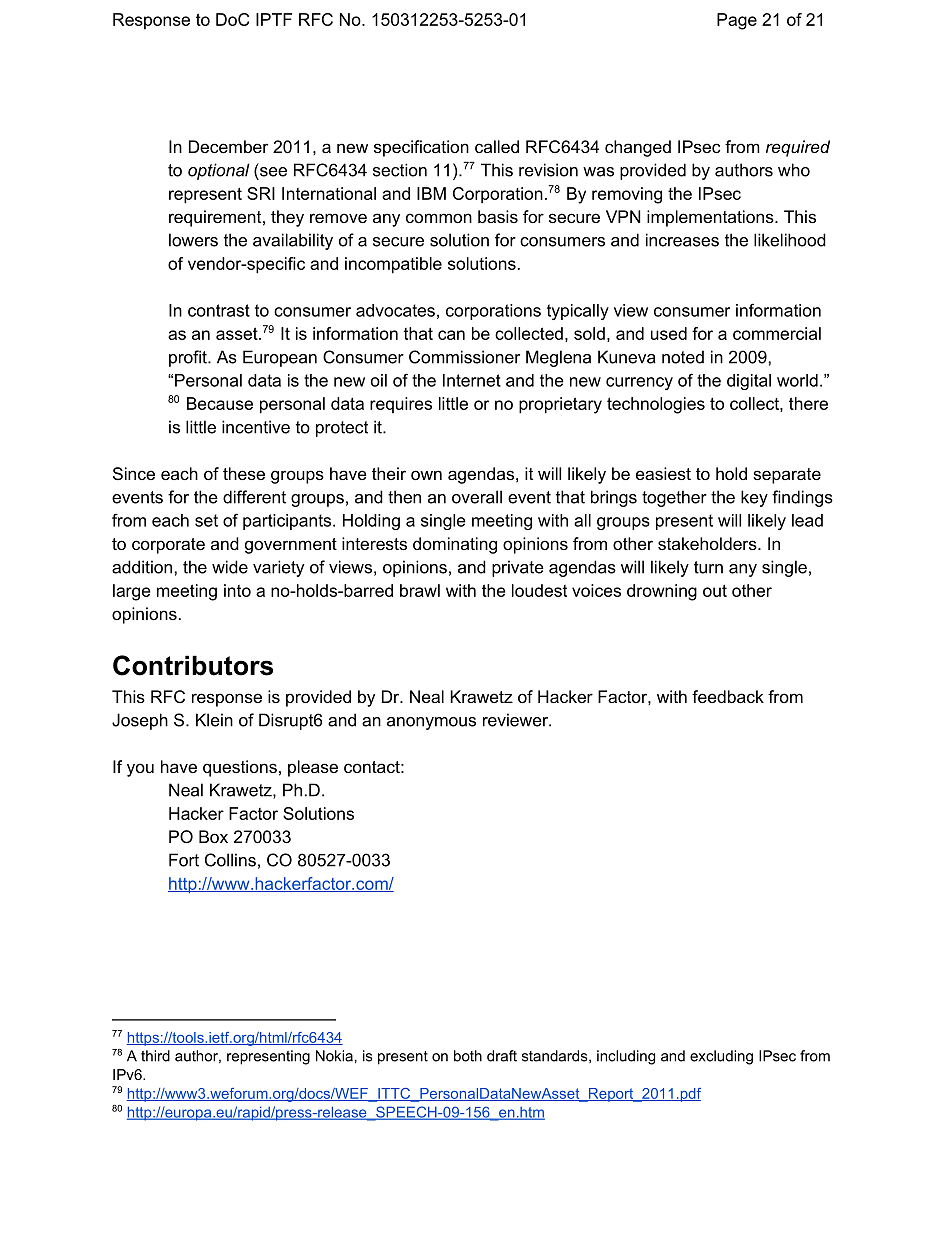 This image has width=952, height=1233. Describe the element at coordinates (708, 567) in the image. I see `turn` at that location.
